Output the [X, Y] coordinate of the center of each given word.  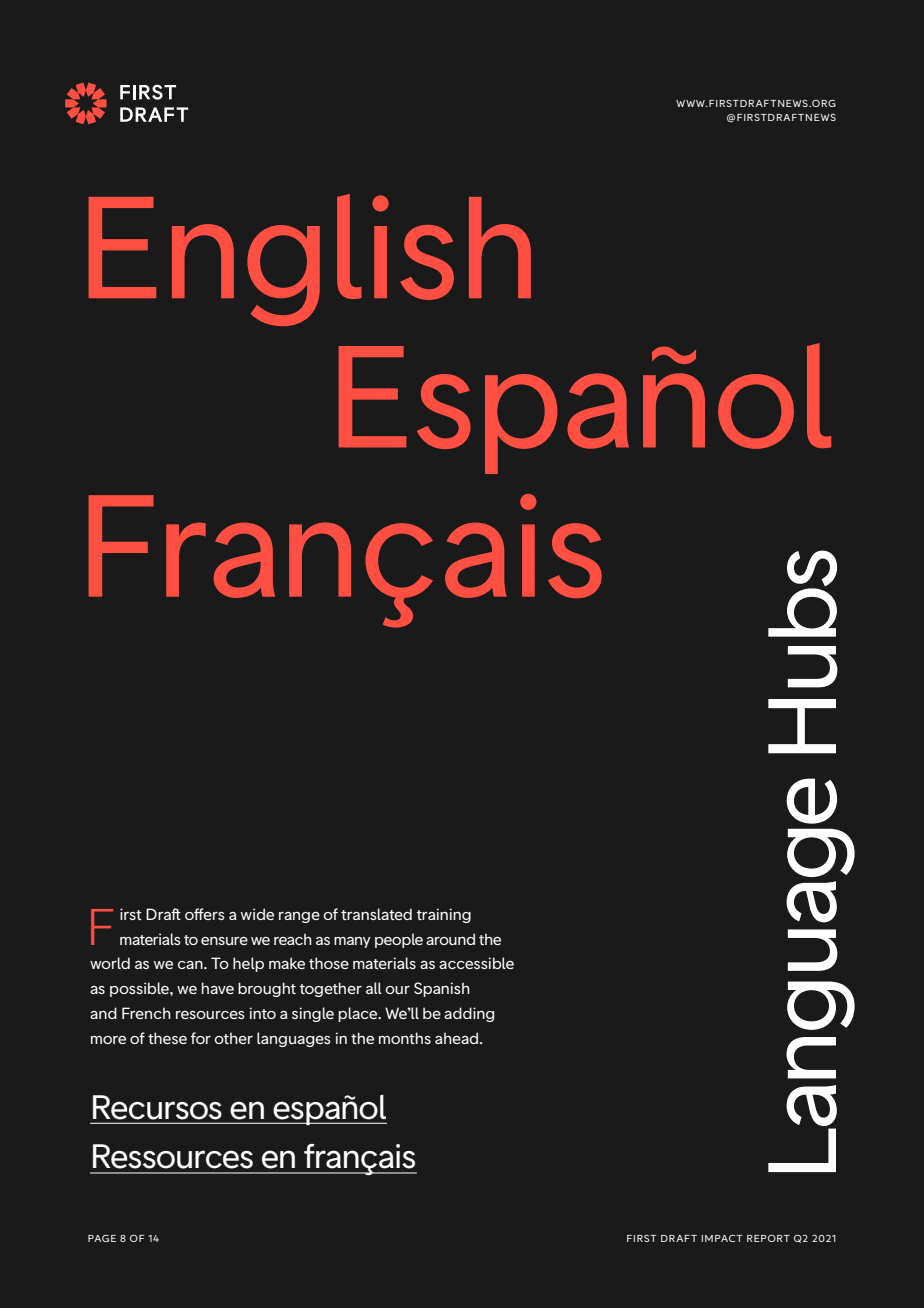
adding [469, 1014]
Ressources [173, 1156]
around [450, 939]
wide [257, 914]
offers [205, 914]
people [399, 940]
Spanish [442, 989]
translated [376, 914]
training [443, 915]
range [299, 917]
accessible [476, 963]
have [218, 988]
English [310, 260]
